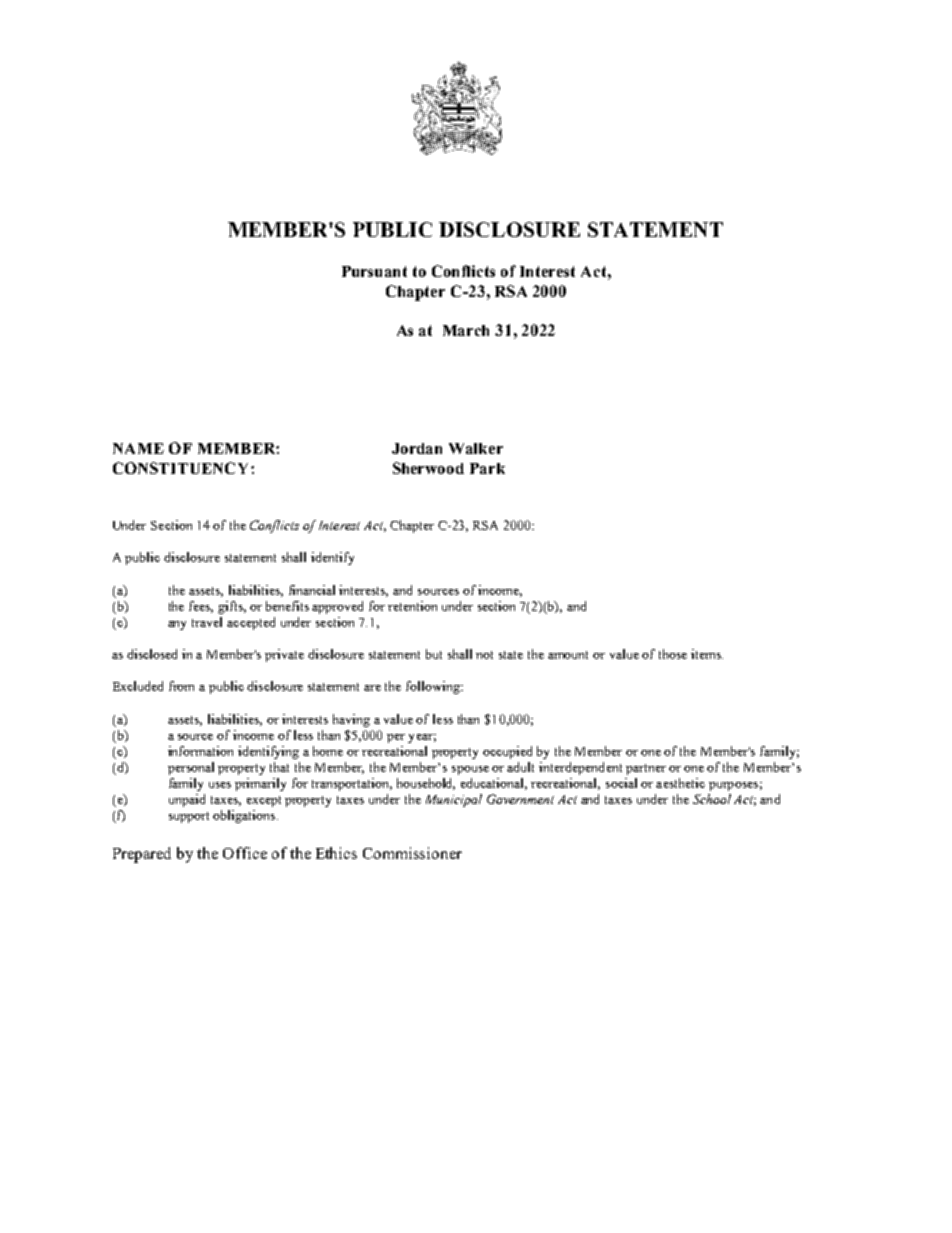 The image size is (952, 1233). What do you see at coordinates (412, 853) in the page?
I see `Commissioner` at bounding box center [412, 853].
